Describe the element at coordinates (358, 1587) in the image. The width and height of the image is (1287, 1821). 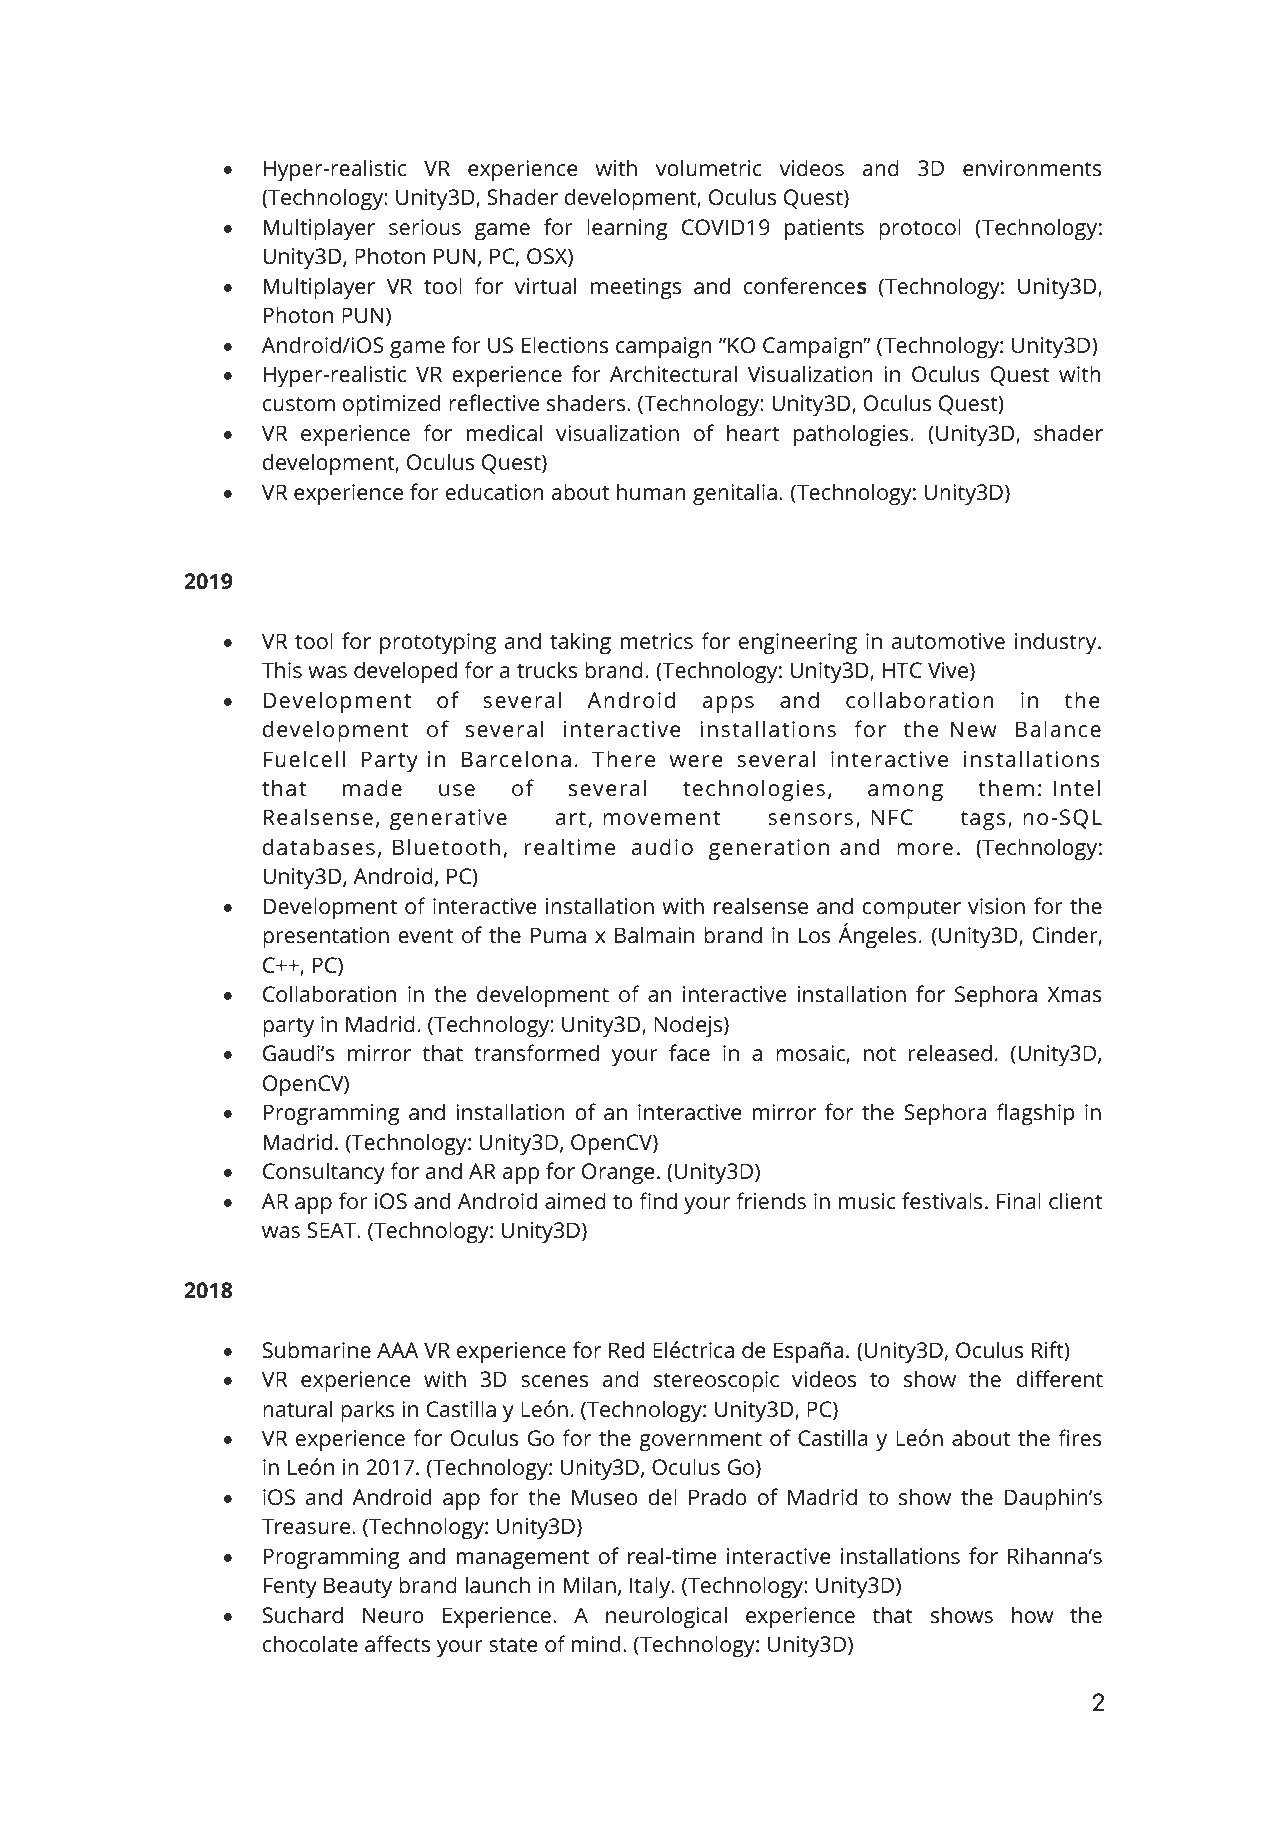
I see `Beauty` at that location.
